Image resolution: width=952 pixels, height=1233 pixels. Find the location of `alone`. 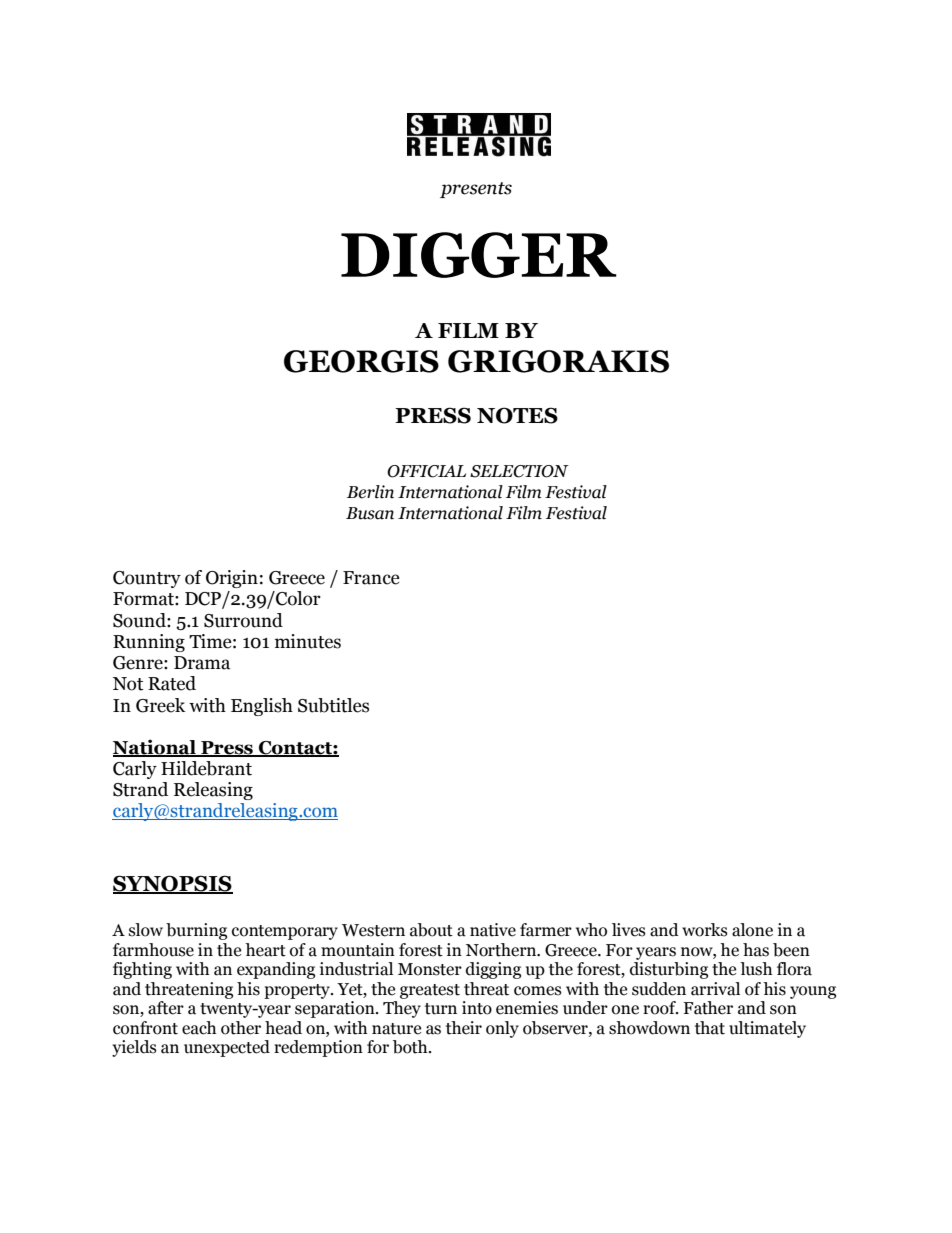

alone is located at coordinates (752, 930).
